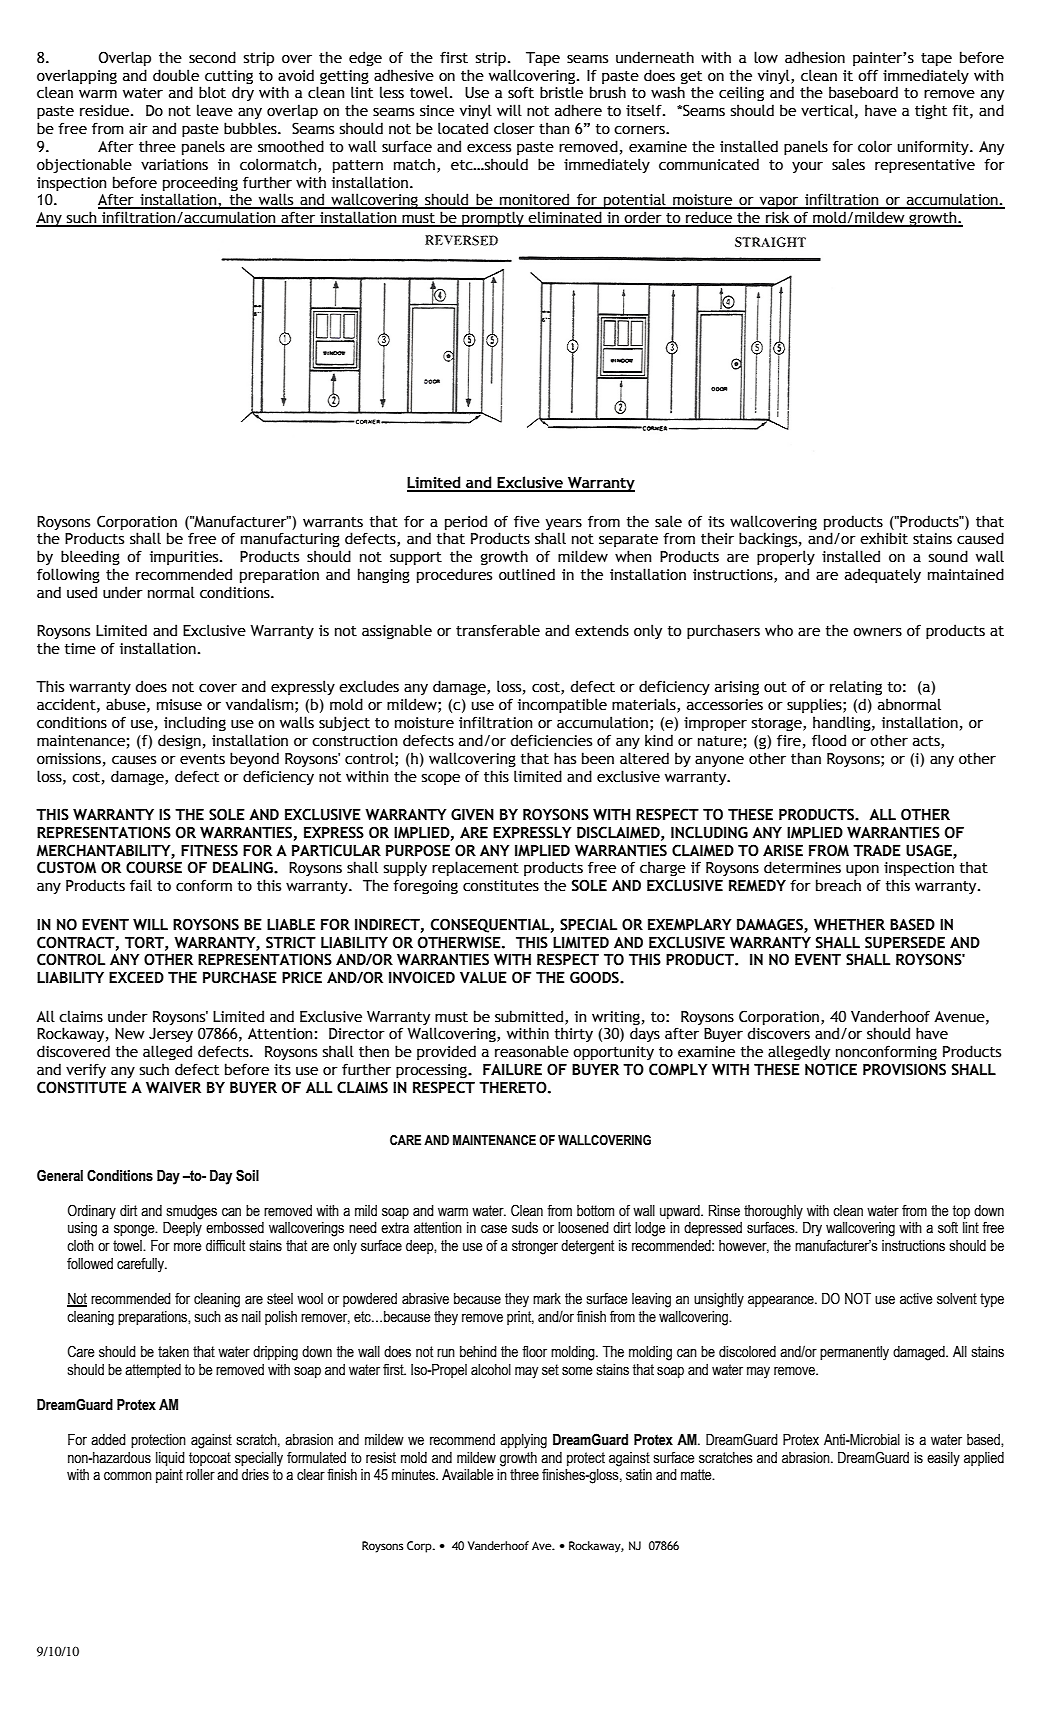  I want to click on double, so click(176, 75).
